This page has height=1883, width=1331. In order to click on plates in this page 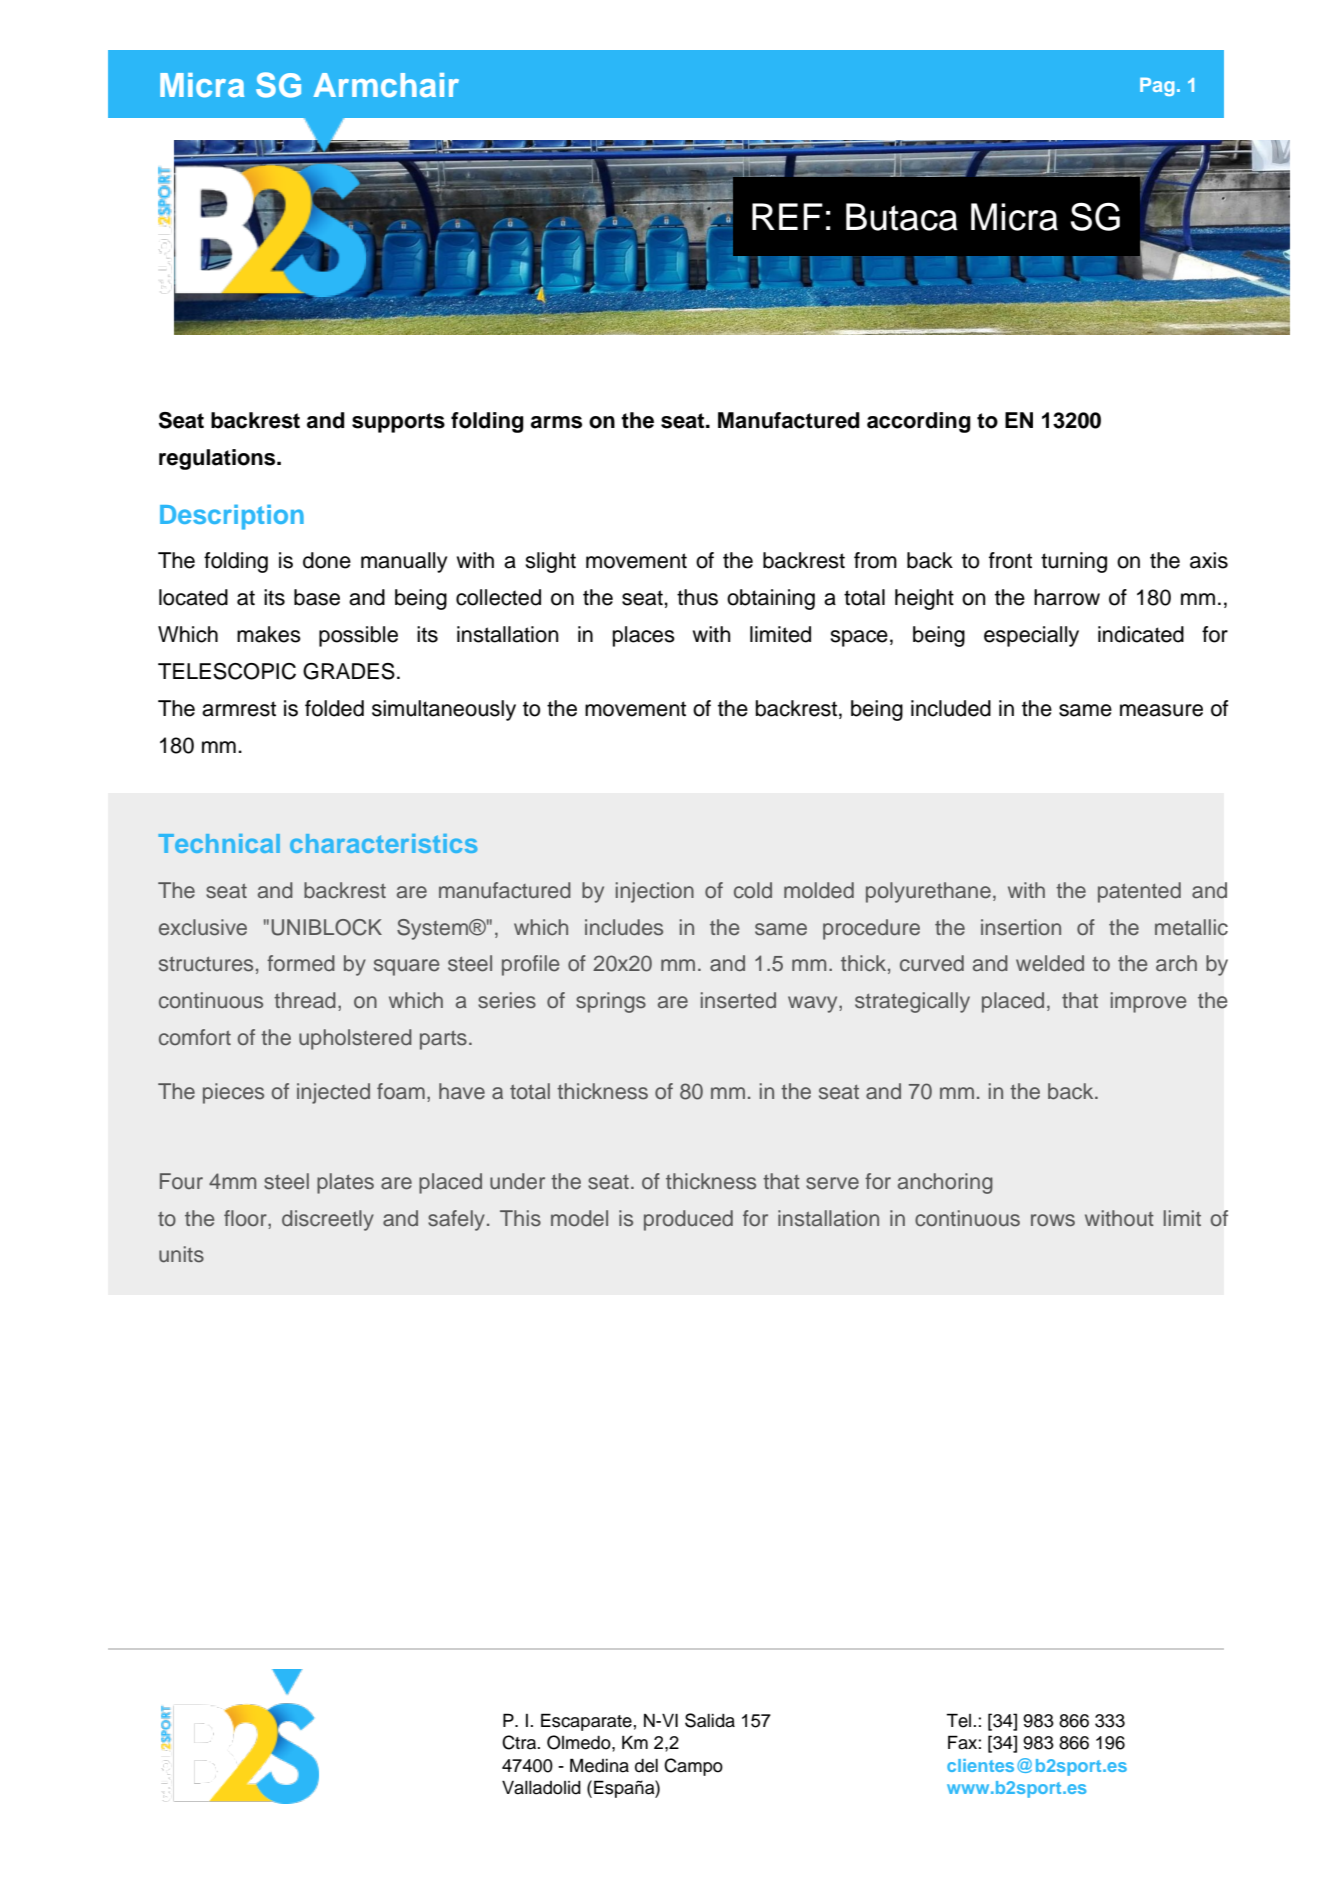, I will do `click(345, 1183)`.
